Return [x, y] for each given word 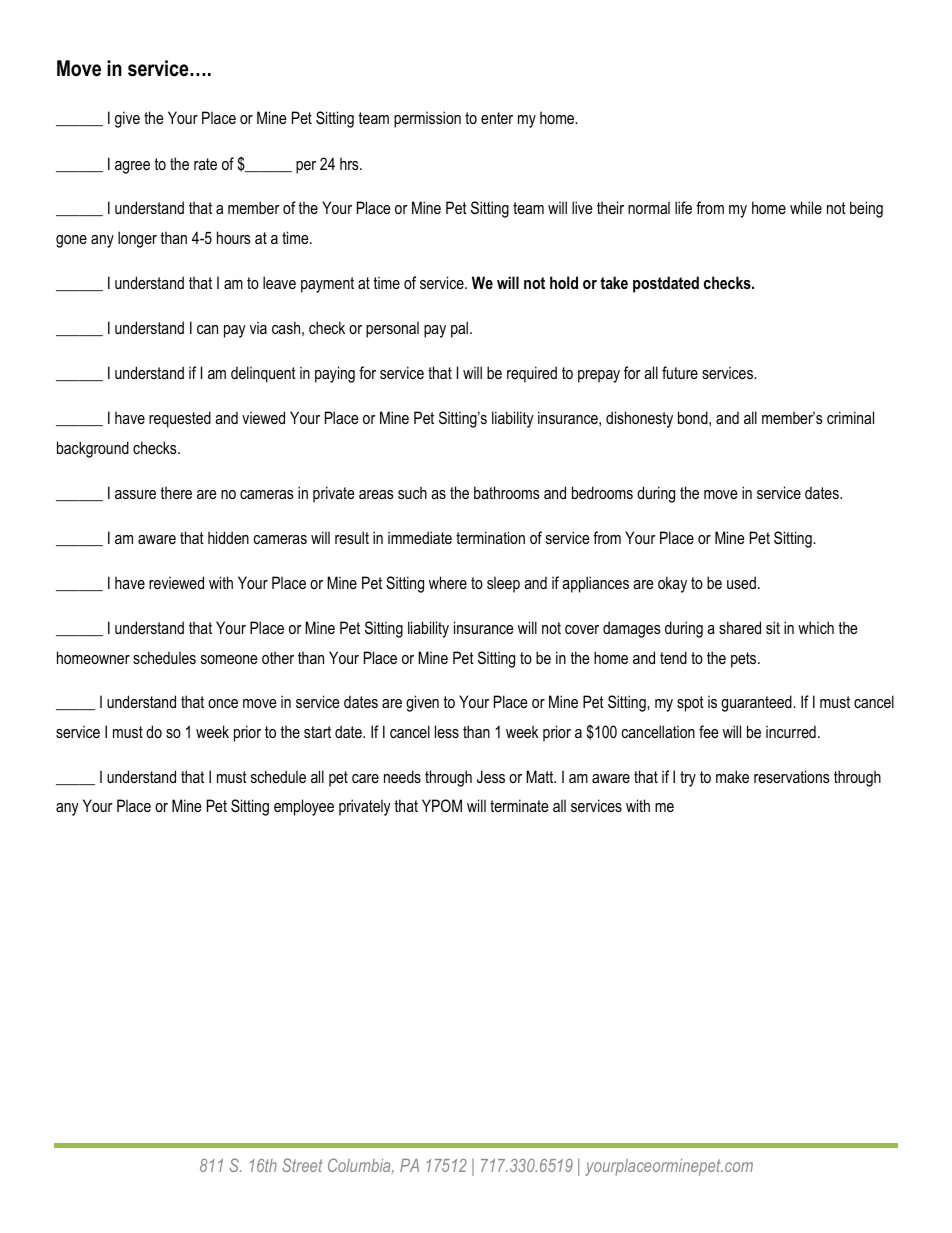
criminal [850, 417]
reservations [792, 776]
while [806, 207]
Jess [491, 776]
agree [132, 167]
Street [302, 1165]
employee [304, 807]
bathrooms [507, 492]
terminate [519, 805]
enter [497, 118]
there [176, 492]
